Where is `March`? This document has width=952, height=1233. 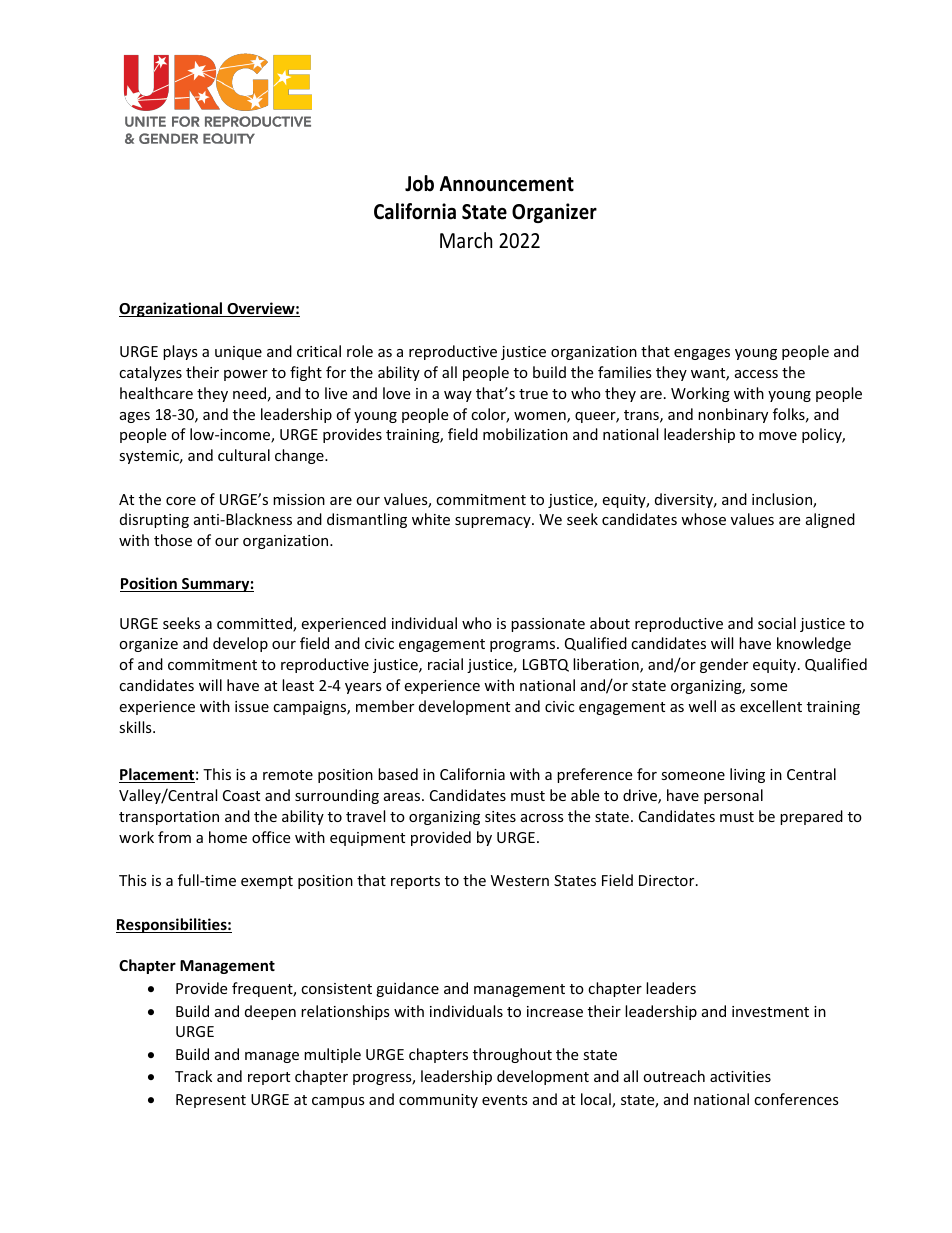 March is located at coordinates (466, 240).
